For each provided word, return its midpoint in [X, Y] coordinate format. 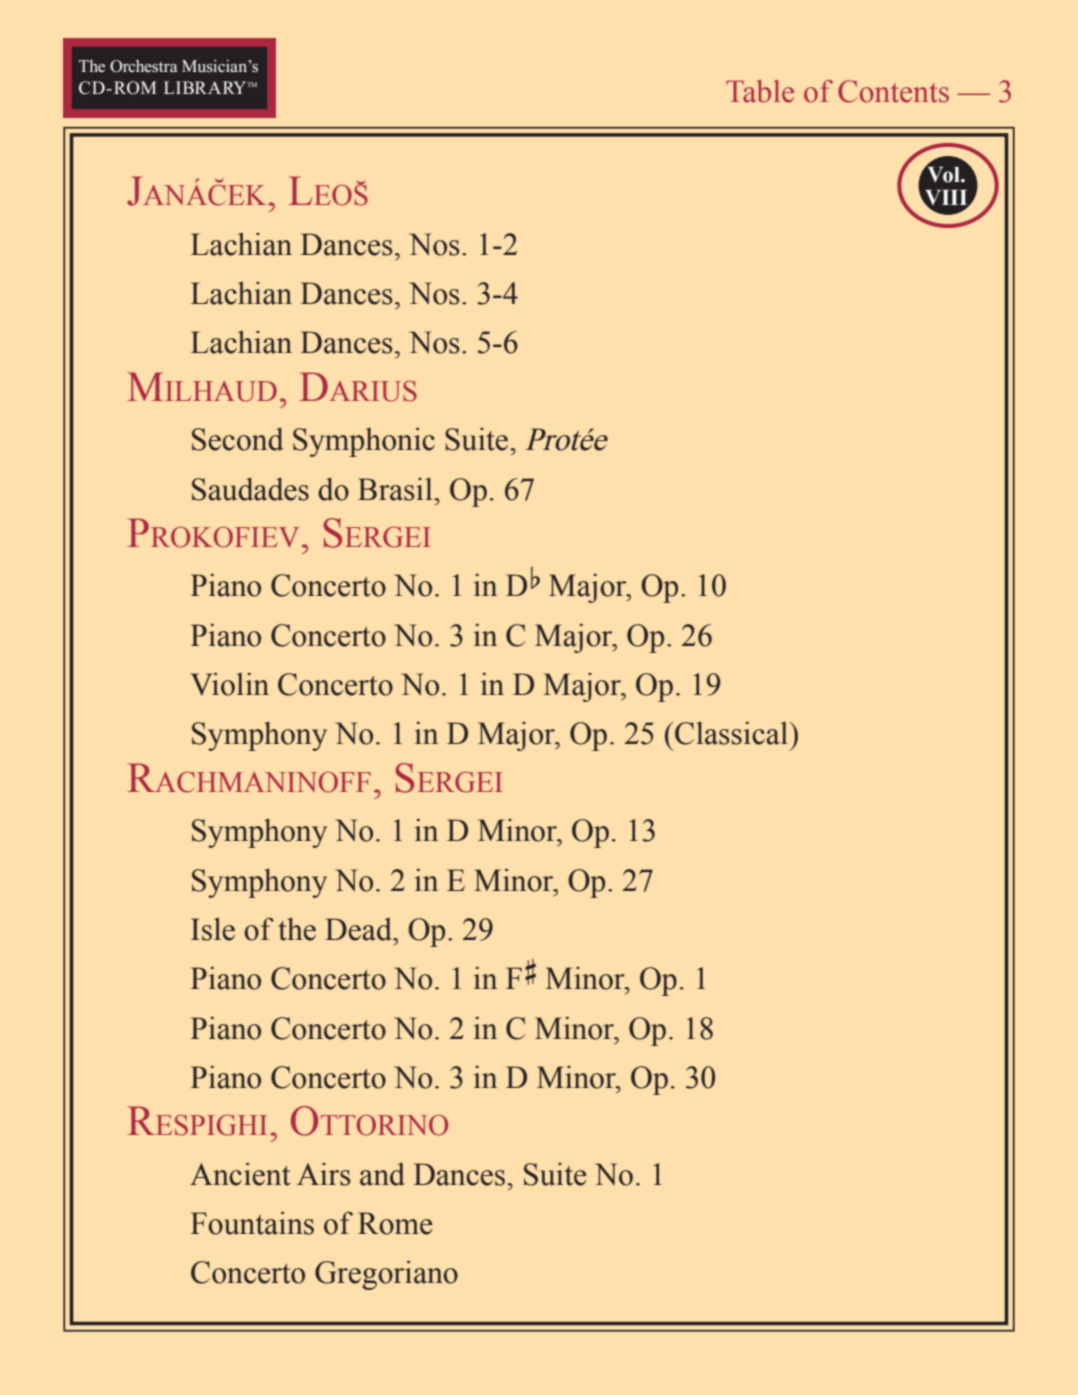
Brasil [396, 489]
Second [237, 439]
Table [760, 91]
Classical [733, 733]
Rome [395, 1223]
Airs [324, 1174]
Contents [893, 91]
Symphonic [364, 442]
